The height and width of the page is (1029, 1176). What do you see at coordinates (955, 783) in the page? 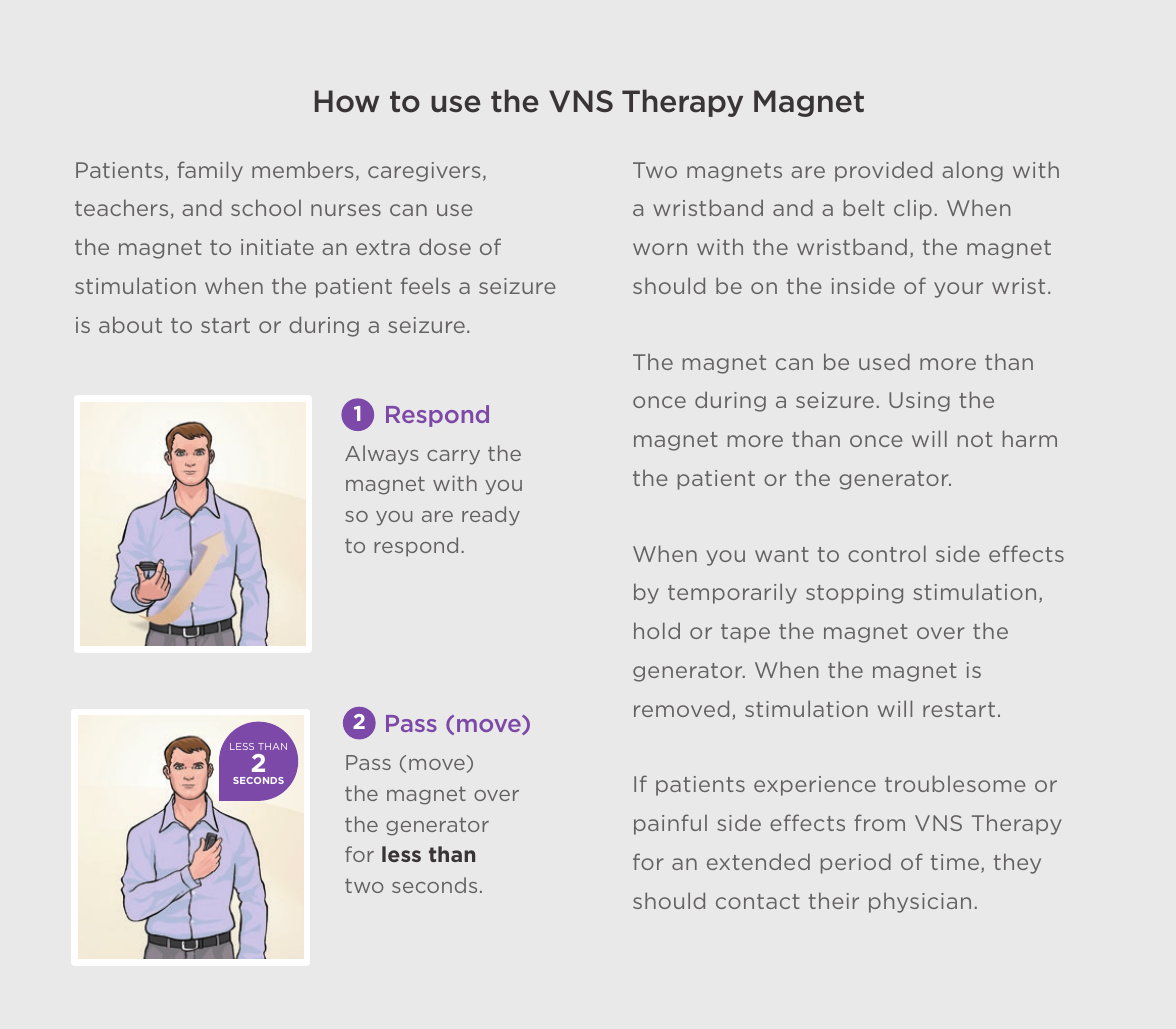
I see `troublesome` at bounding box center [955, 783].
